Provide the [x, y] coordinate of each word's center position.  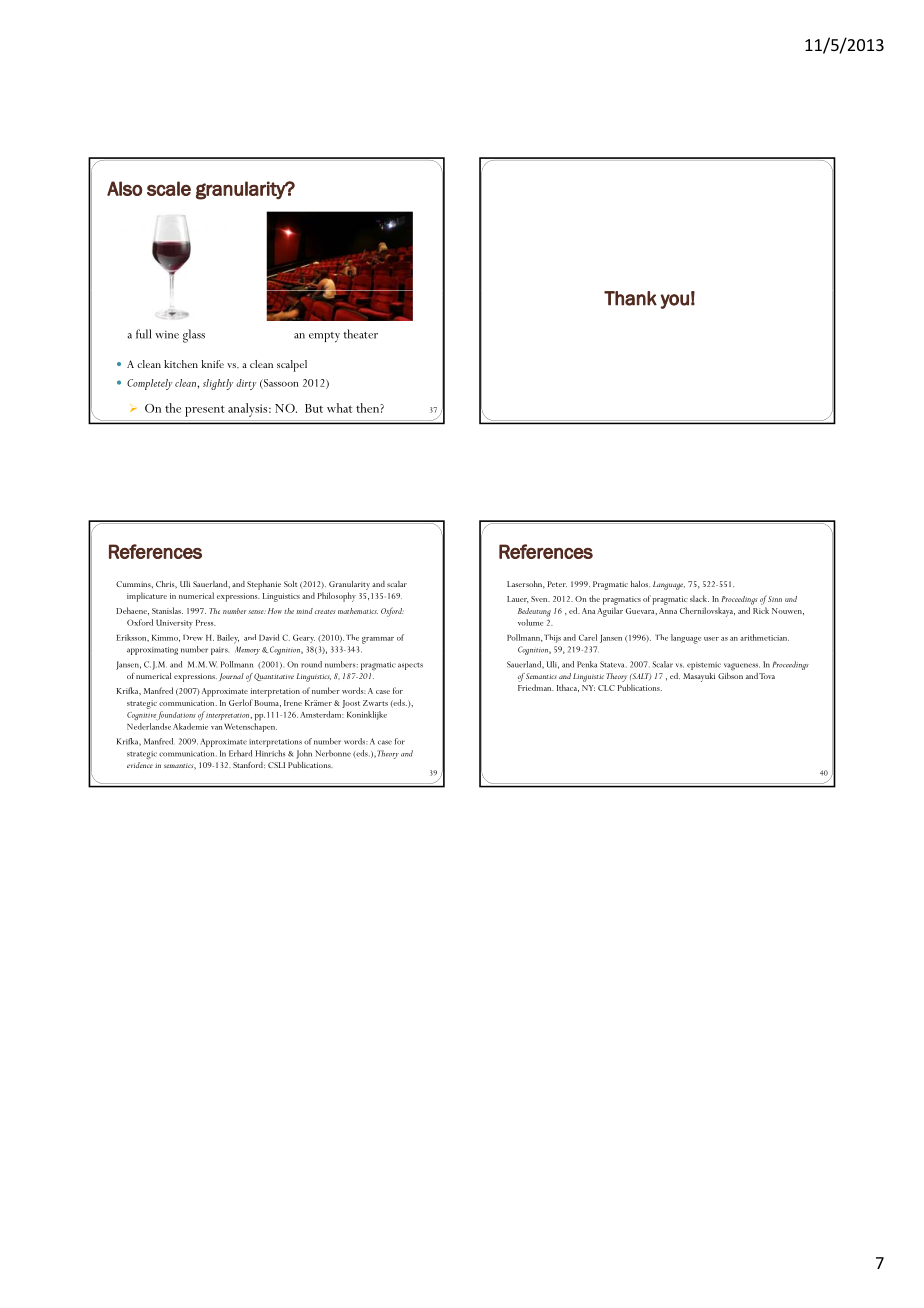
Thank [630, 298]
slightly [218, 384]
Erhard [240, 753]
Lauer [517, 599]
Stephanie [264, 585]
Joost [351, 704]
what [339, 408]
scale [169, 188]
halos [640, 584]
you [675, 301]
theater [360, 334]
